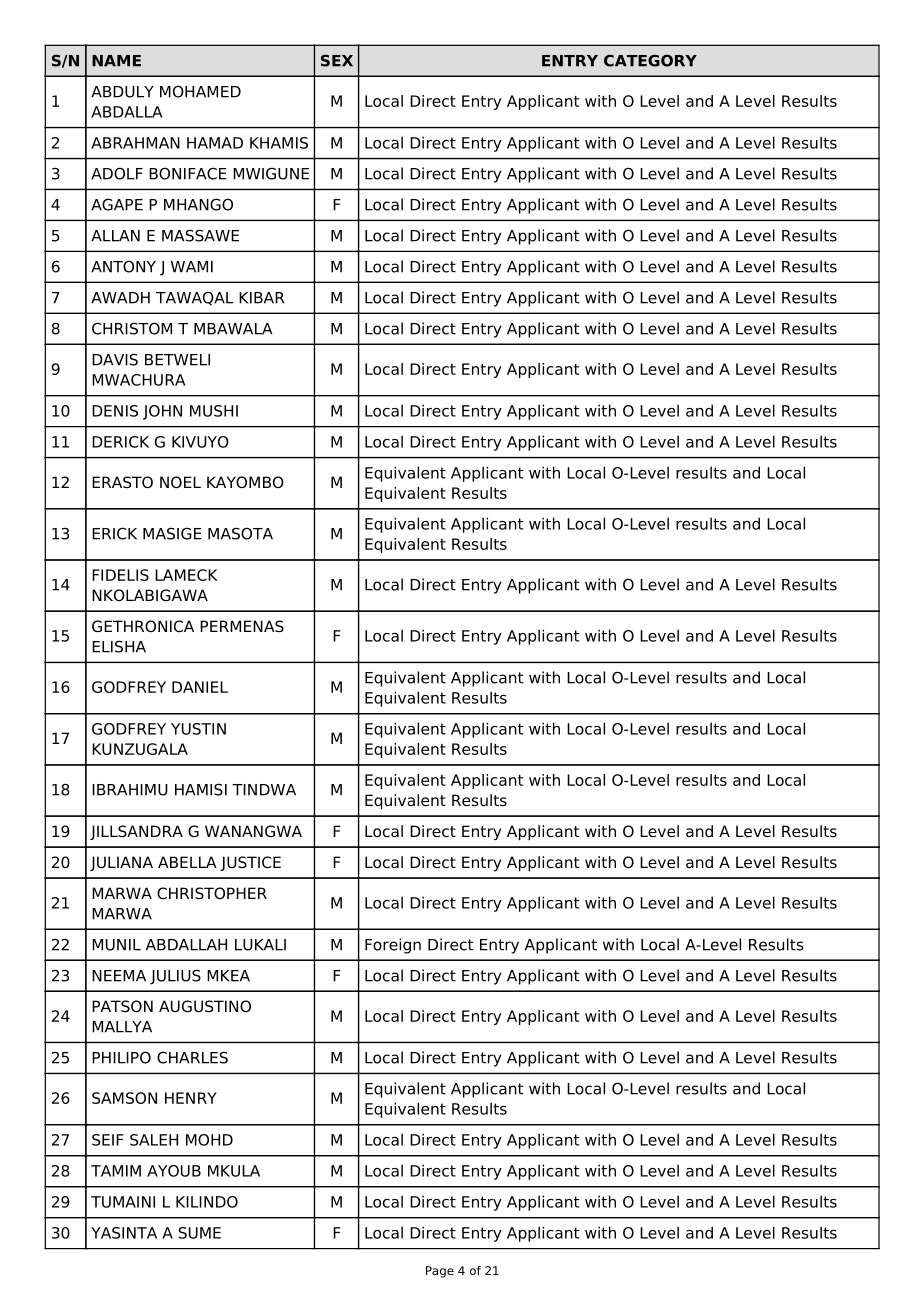  Describe the element at coordinates (337, 61) in the page. I see `SEX` at that location.
